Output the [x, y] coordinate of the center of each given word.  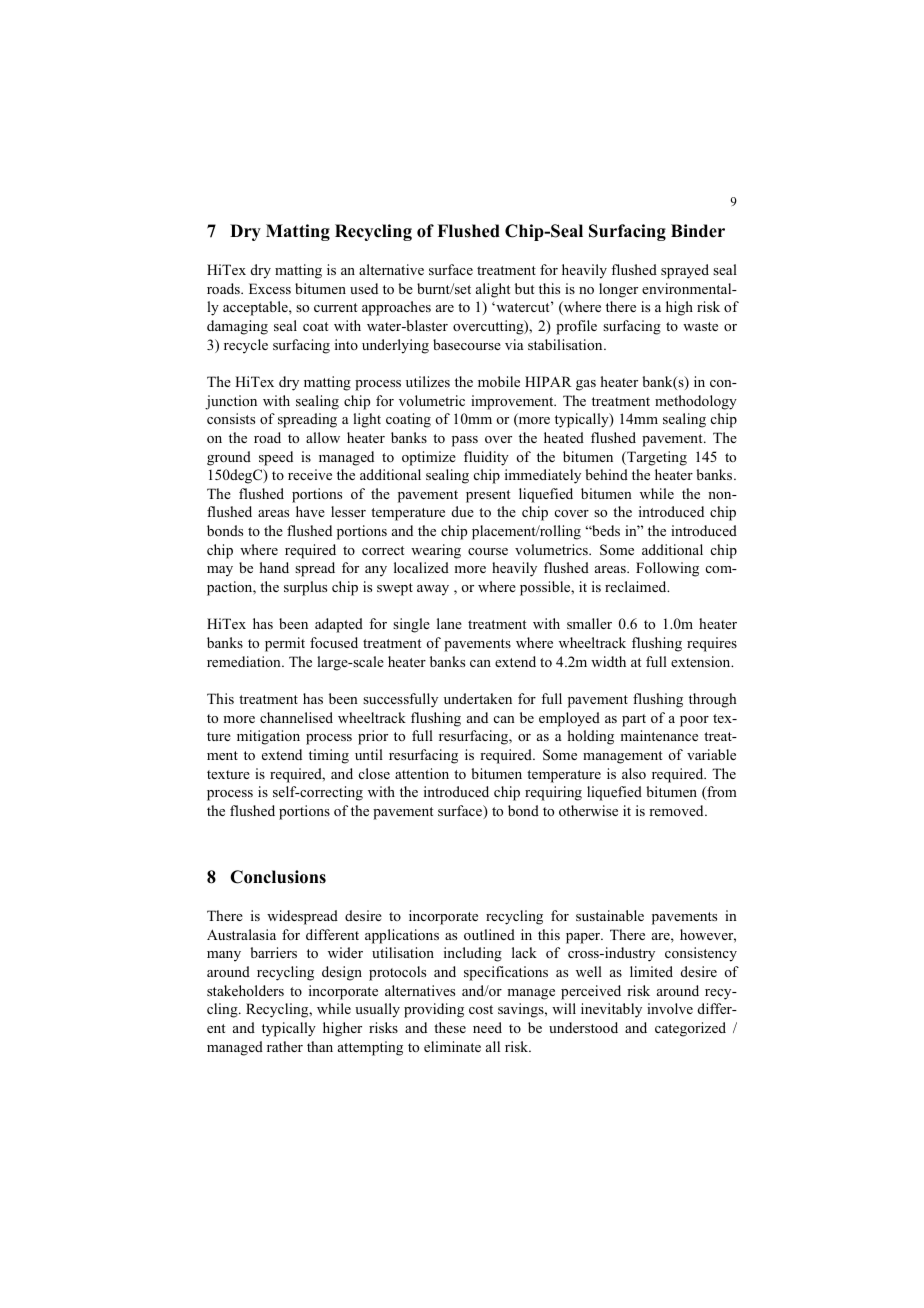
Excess [270, 288]
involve [670, 1008]
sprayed [685, 271]
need [487, 1027]
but [524, 288]
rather [285, 1046]
